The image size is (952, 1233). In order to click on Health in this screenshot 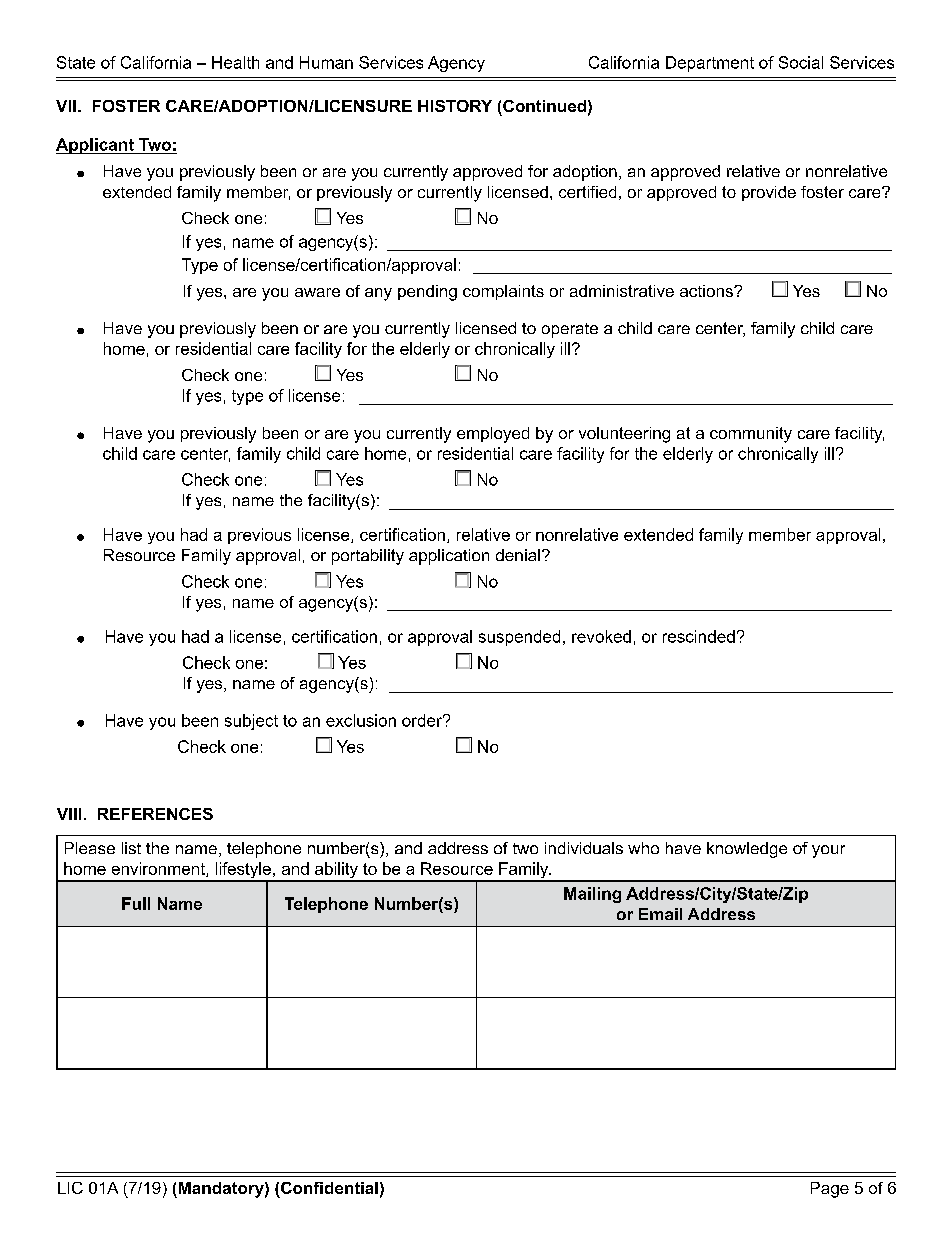, I will do `click(235, 62)`.
